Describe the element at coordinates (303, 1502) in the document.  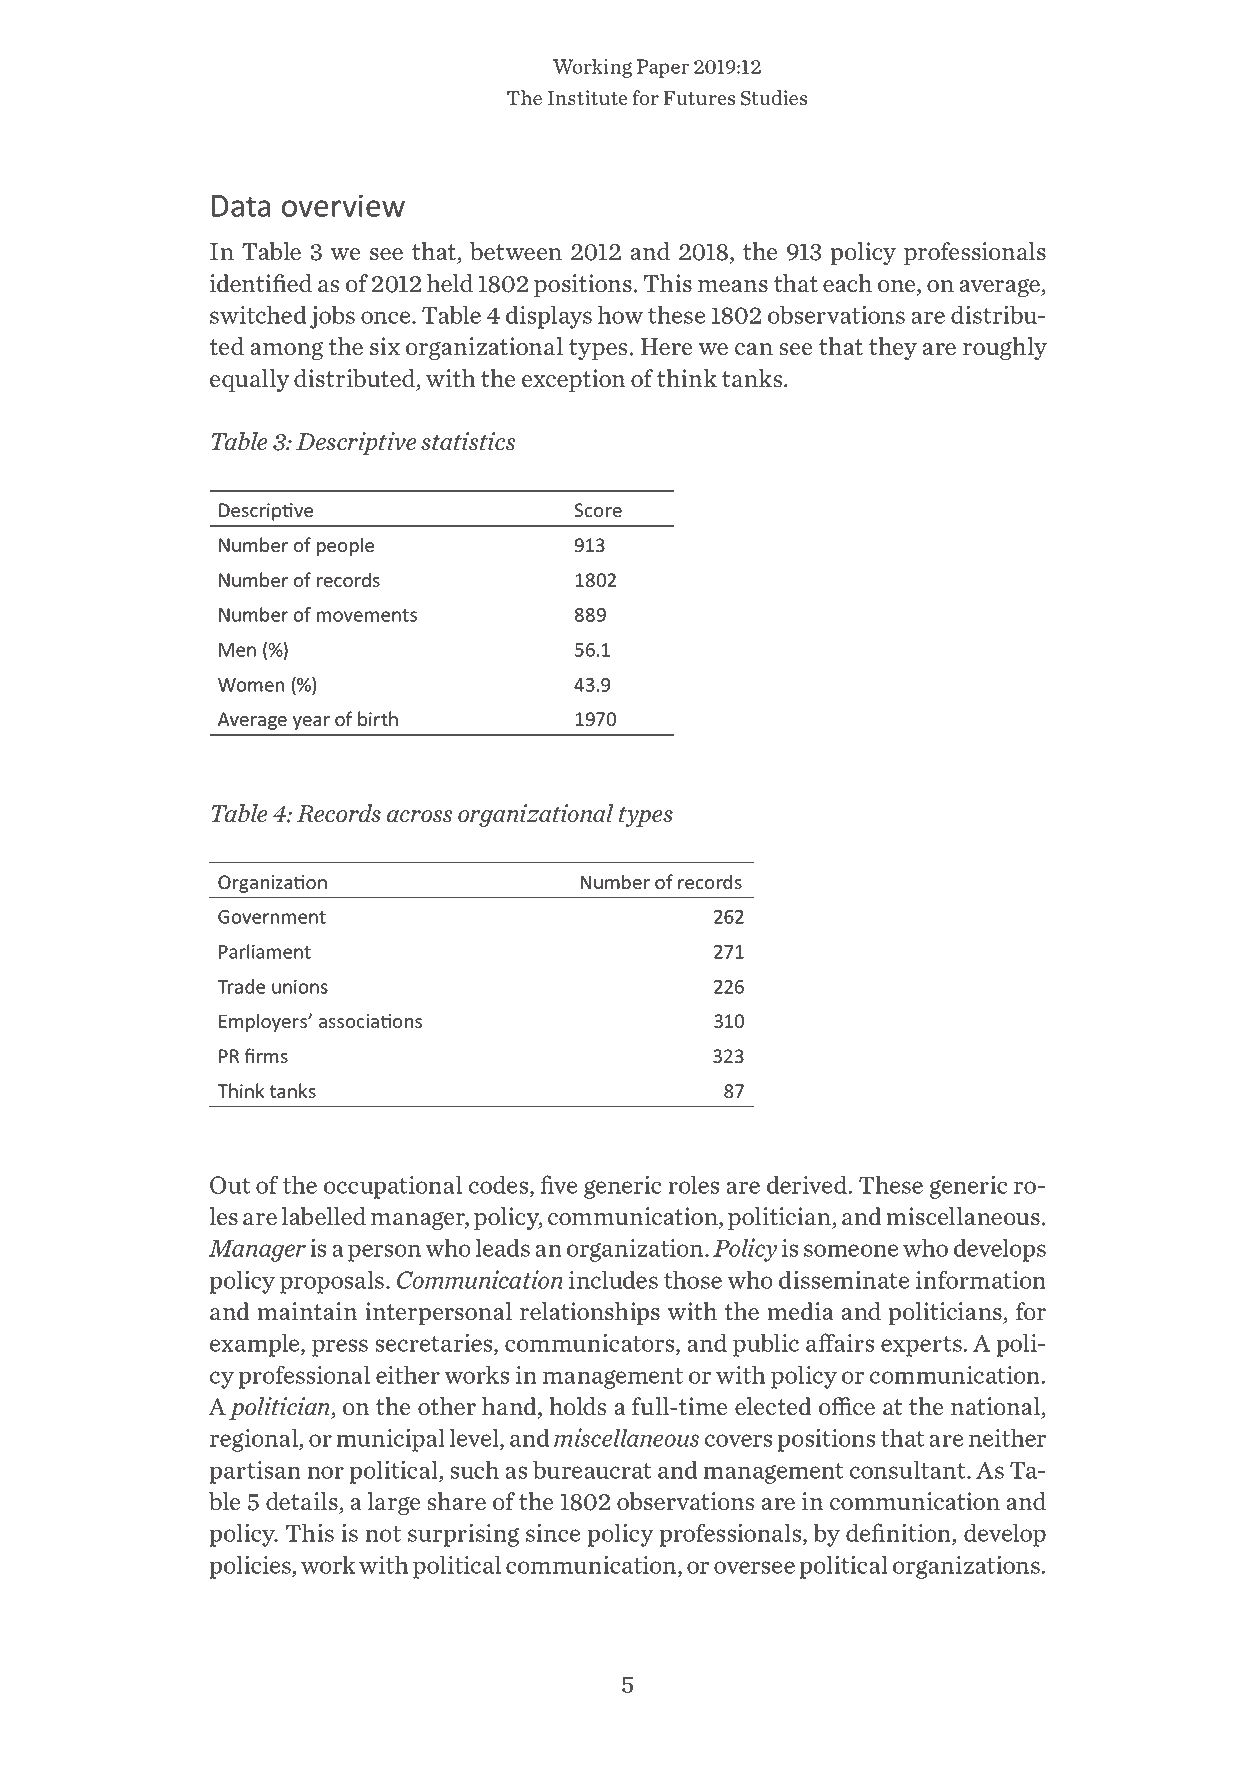
I see `details` at that location.
